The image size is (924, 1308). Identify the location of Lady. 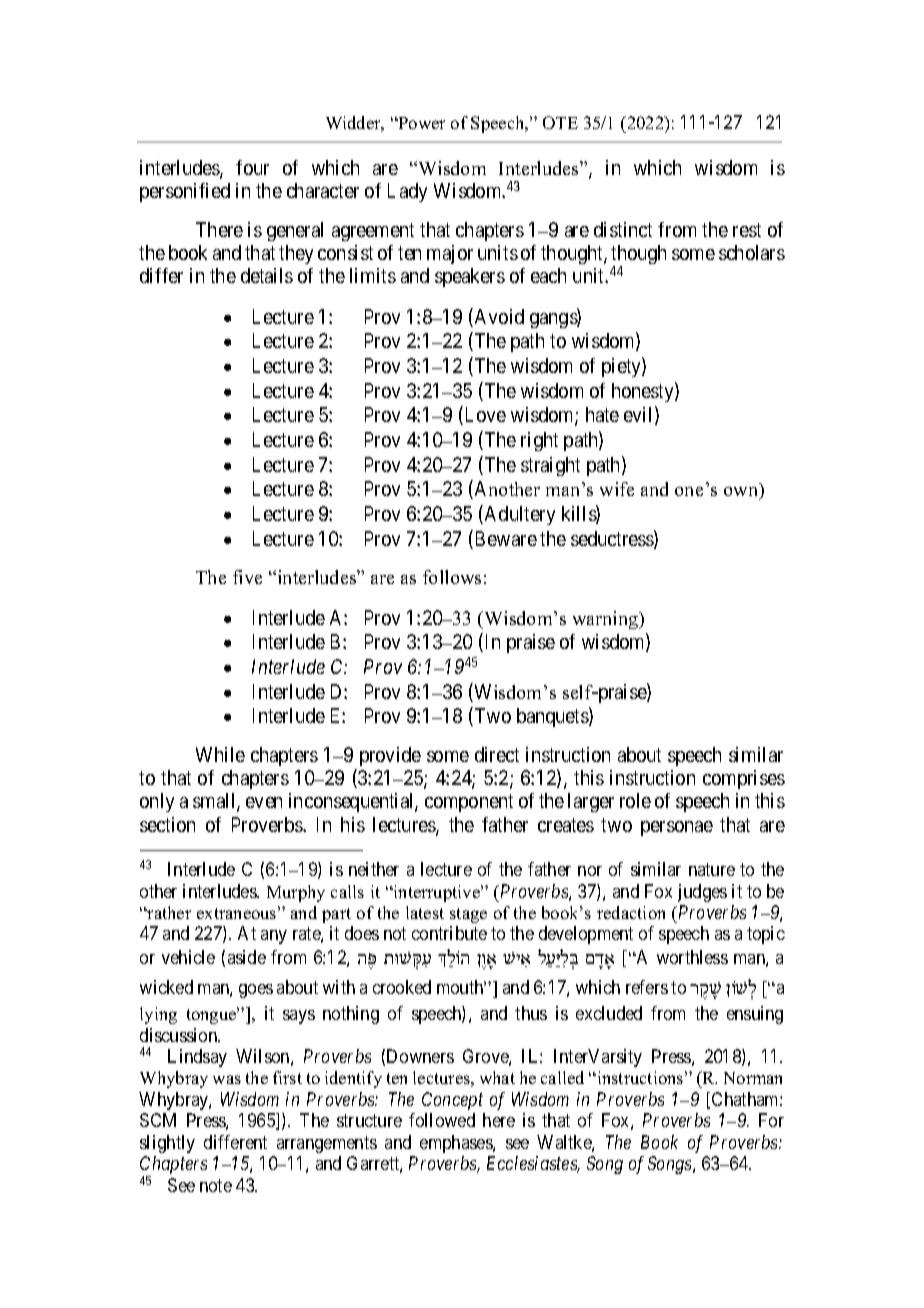
(407, 192).
